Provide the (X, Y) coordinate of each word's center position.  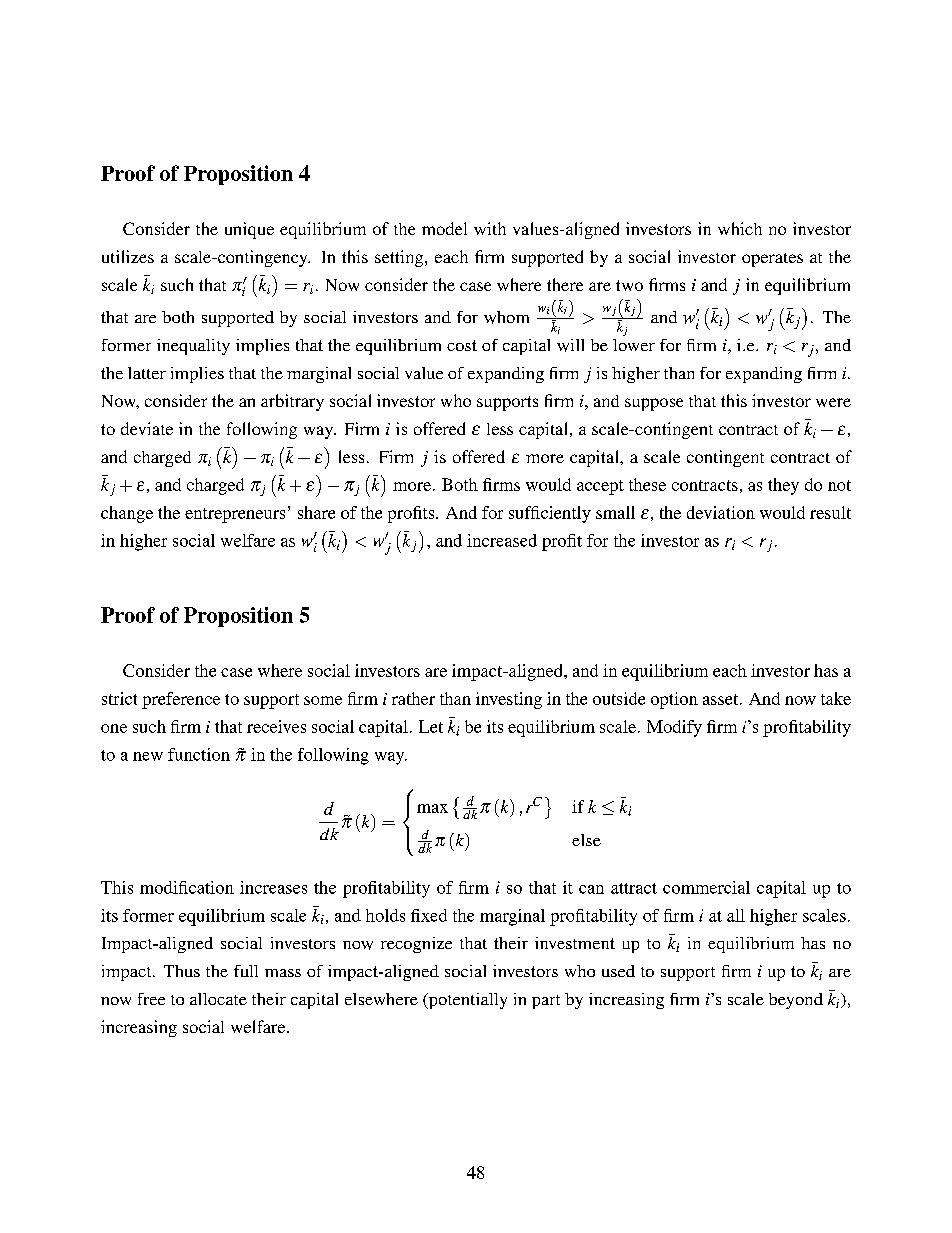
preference (181, 700)
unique (249, 230)
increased (502, 540)
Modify (674, 728)
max (432, 808)
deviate (147, 428)
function (199, 754)
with (490, 228)
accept (600, 487)
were (833, 402)
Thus (182, 971)
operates (772, 260)
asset (722, 699)
